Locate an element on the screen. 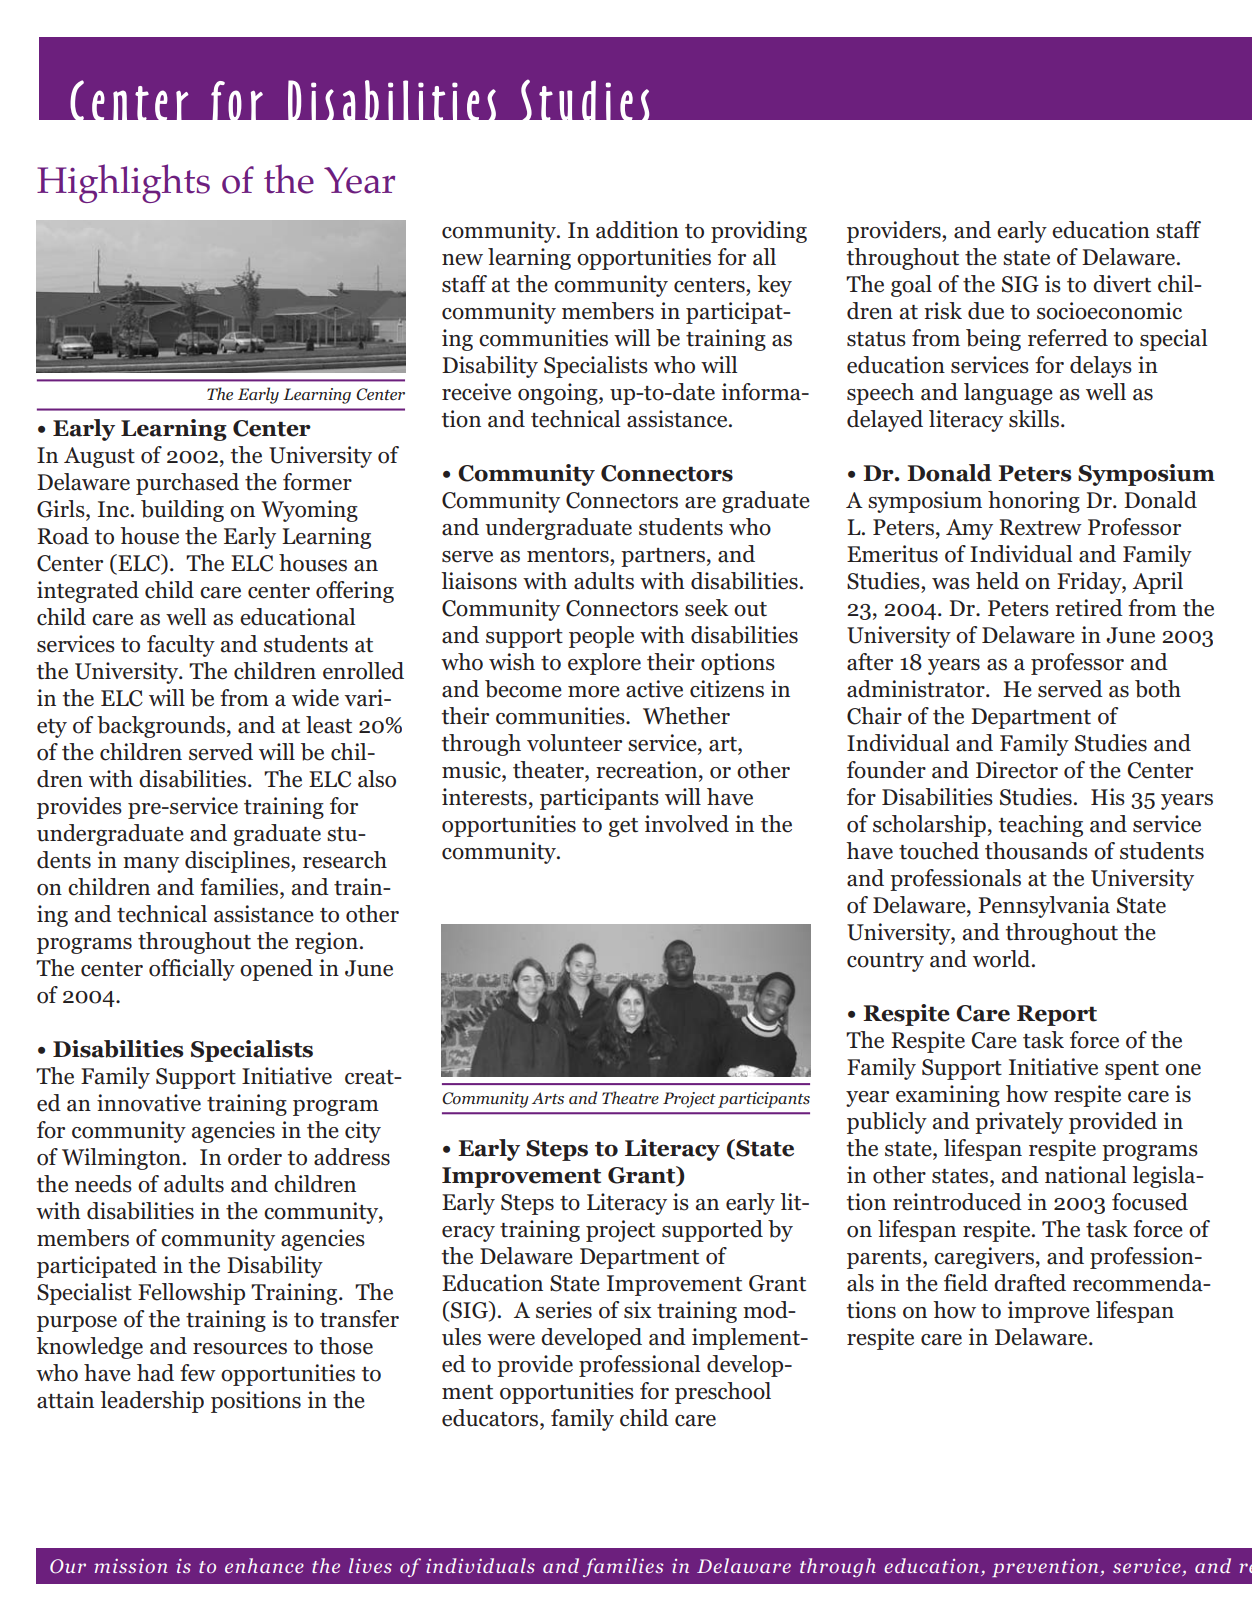 The width and height of the screenshot is (1252, 1620). Highlights is located at coordinates (123, 183).
